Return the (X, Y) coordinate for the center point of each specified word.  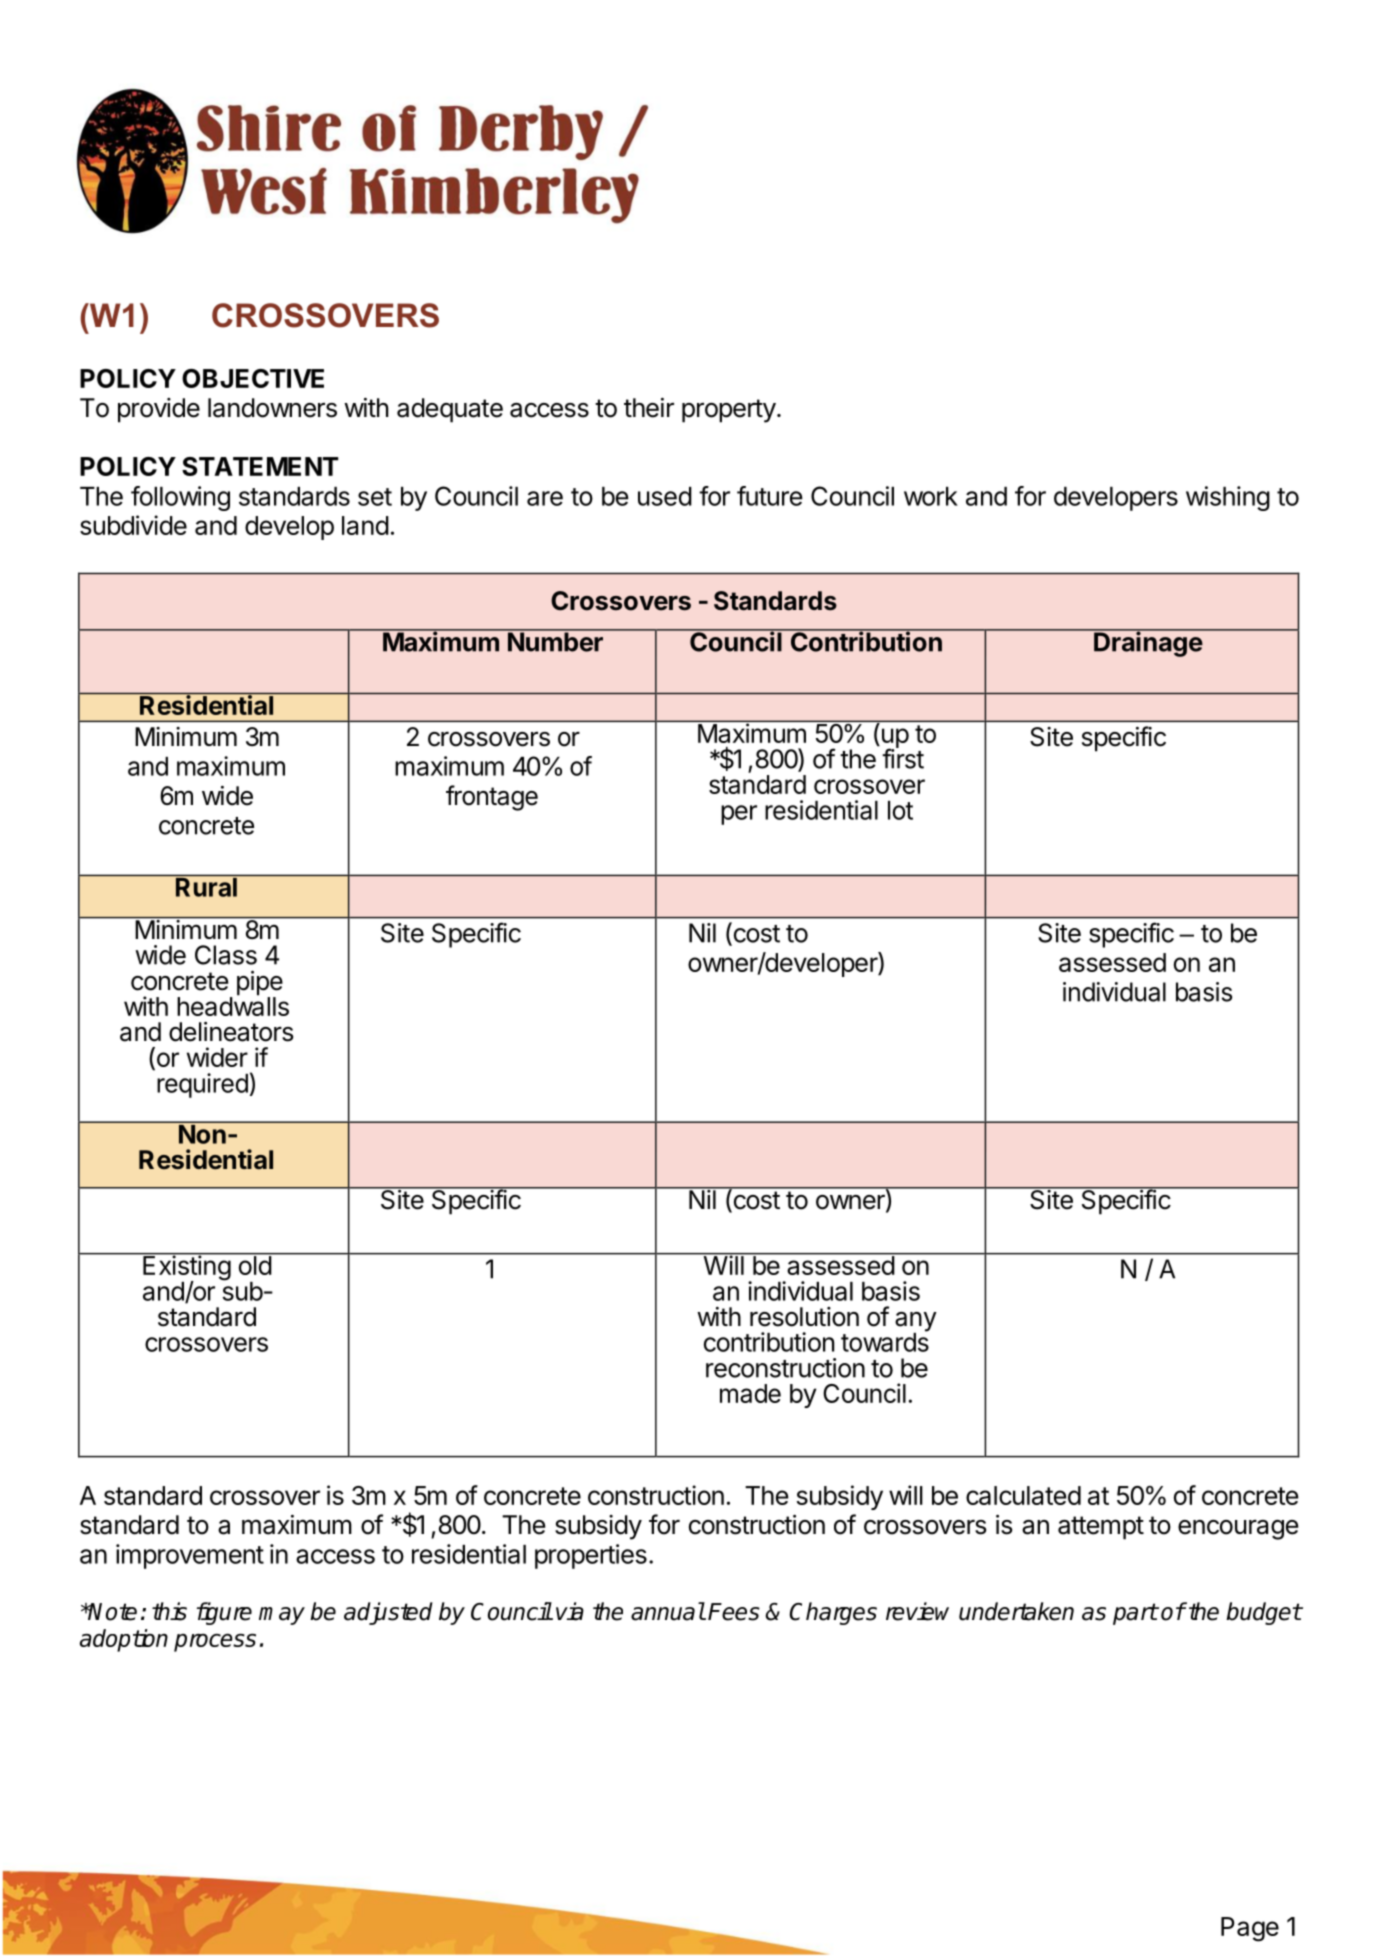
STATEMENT (260, 466)
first (903, 758)
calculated (1023, 1495)
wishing (1228, 498)
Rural (206, 887)
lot (900, 810)
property (729, 411)
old (254, 1264)
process (215, 1642)
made (750, 1393)
